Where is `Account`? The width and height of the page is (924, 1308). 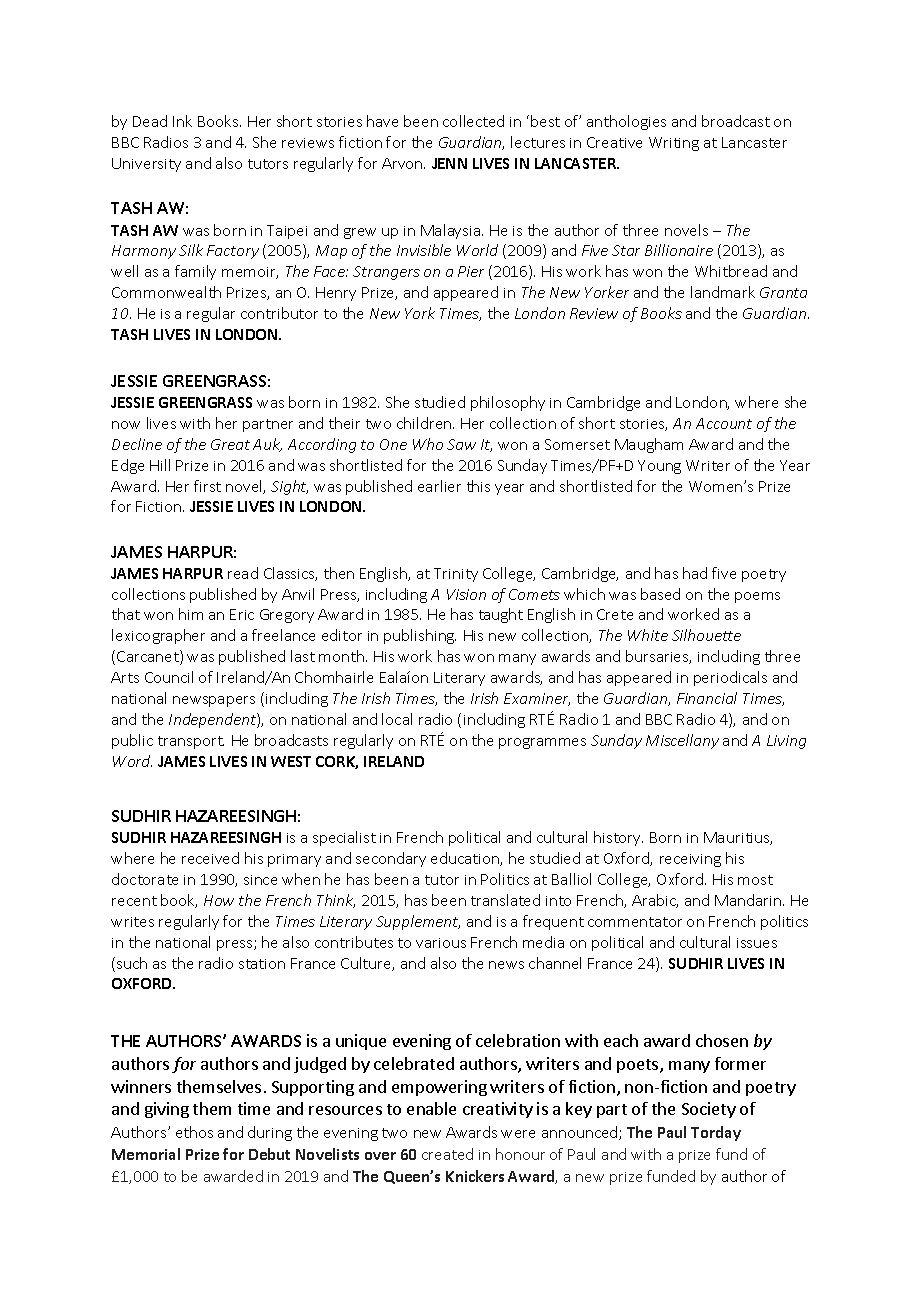
Account is located at coordinates (724, 423).
